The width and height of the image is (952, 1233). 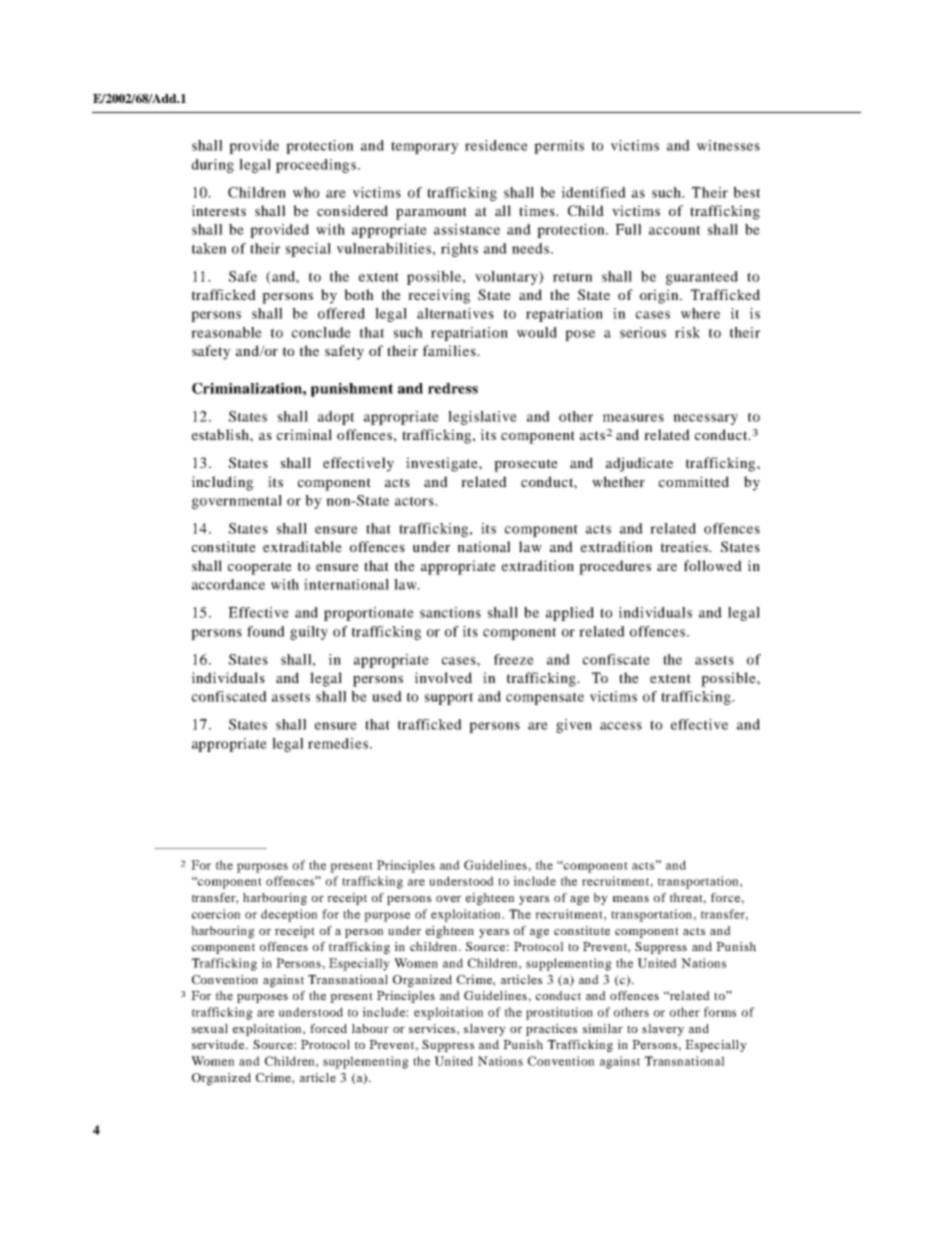 I want to click on residence, so click(x=496, y=145).
